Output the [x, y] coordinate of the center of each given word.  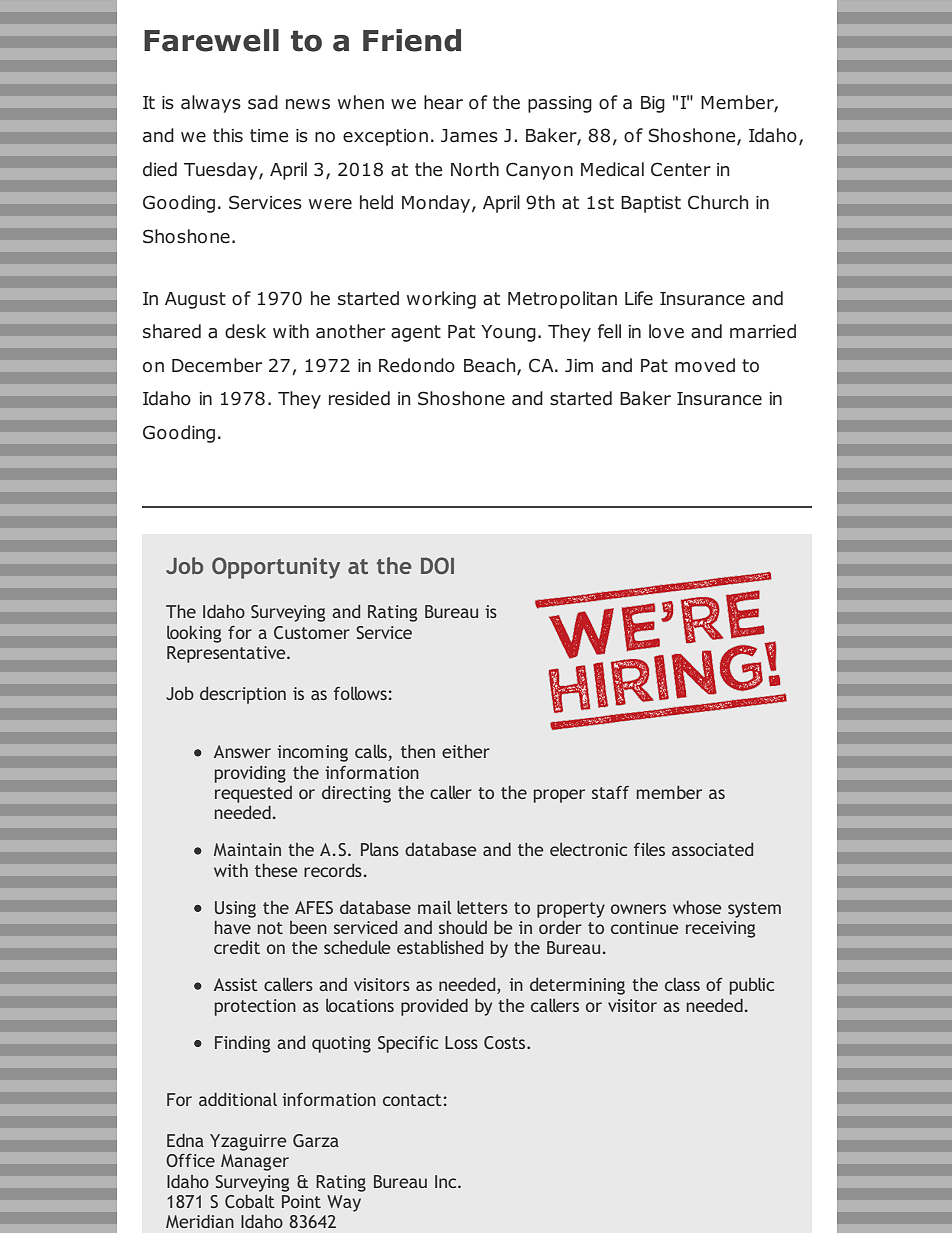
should [463, 927]
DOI [437, 565]
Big [653, 104]
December [217, 365]
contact [412, 1100]
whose [697, 907]
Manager [255, 1162]
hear [443, 102]
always [211, 104]
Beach [491, 366]
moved [705, 365]
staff [610, 792]
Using [235, 909]
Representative [227, 654]
